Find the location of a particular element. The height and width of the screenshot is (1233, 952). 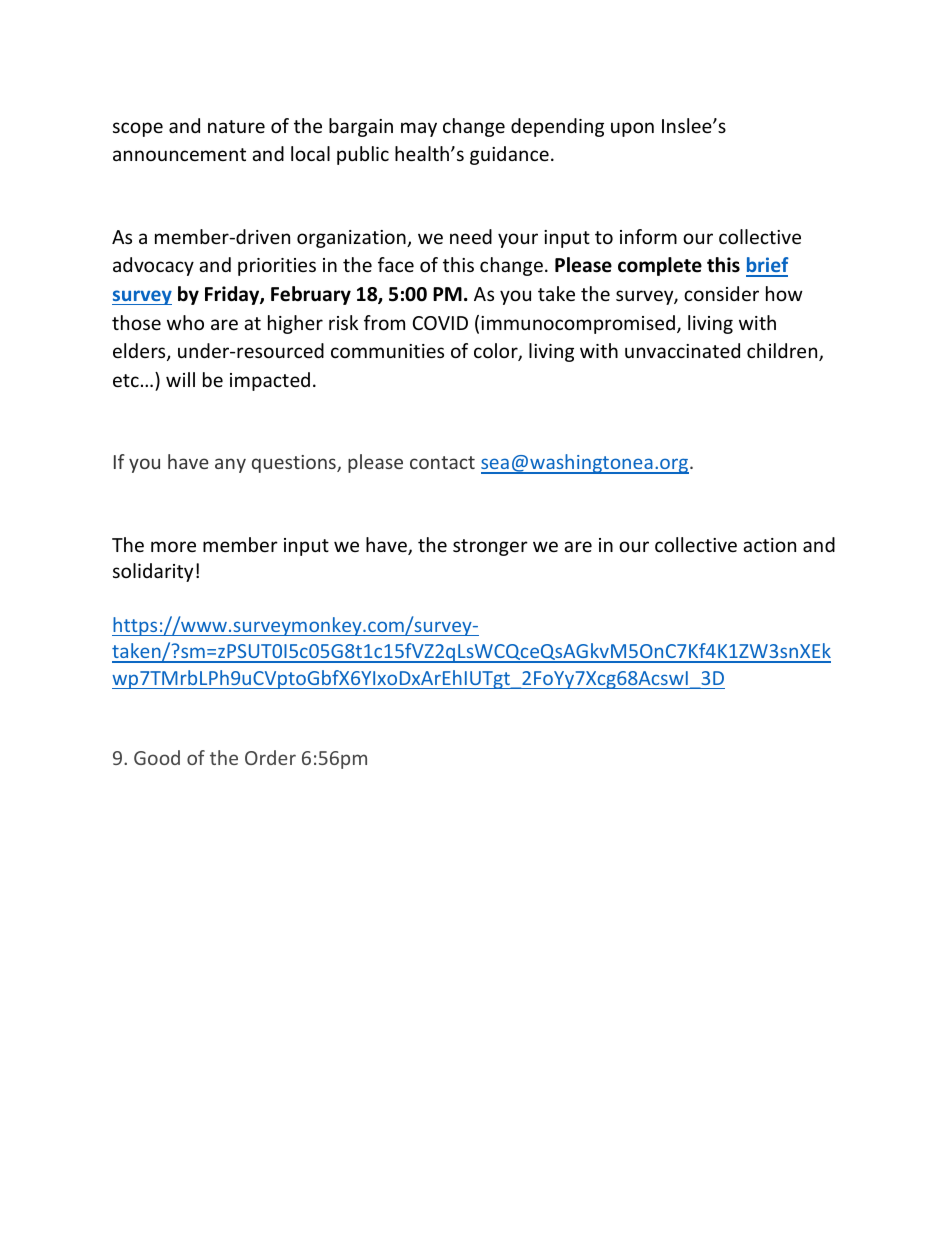

more is located at coordinates (173, 546).
